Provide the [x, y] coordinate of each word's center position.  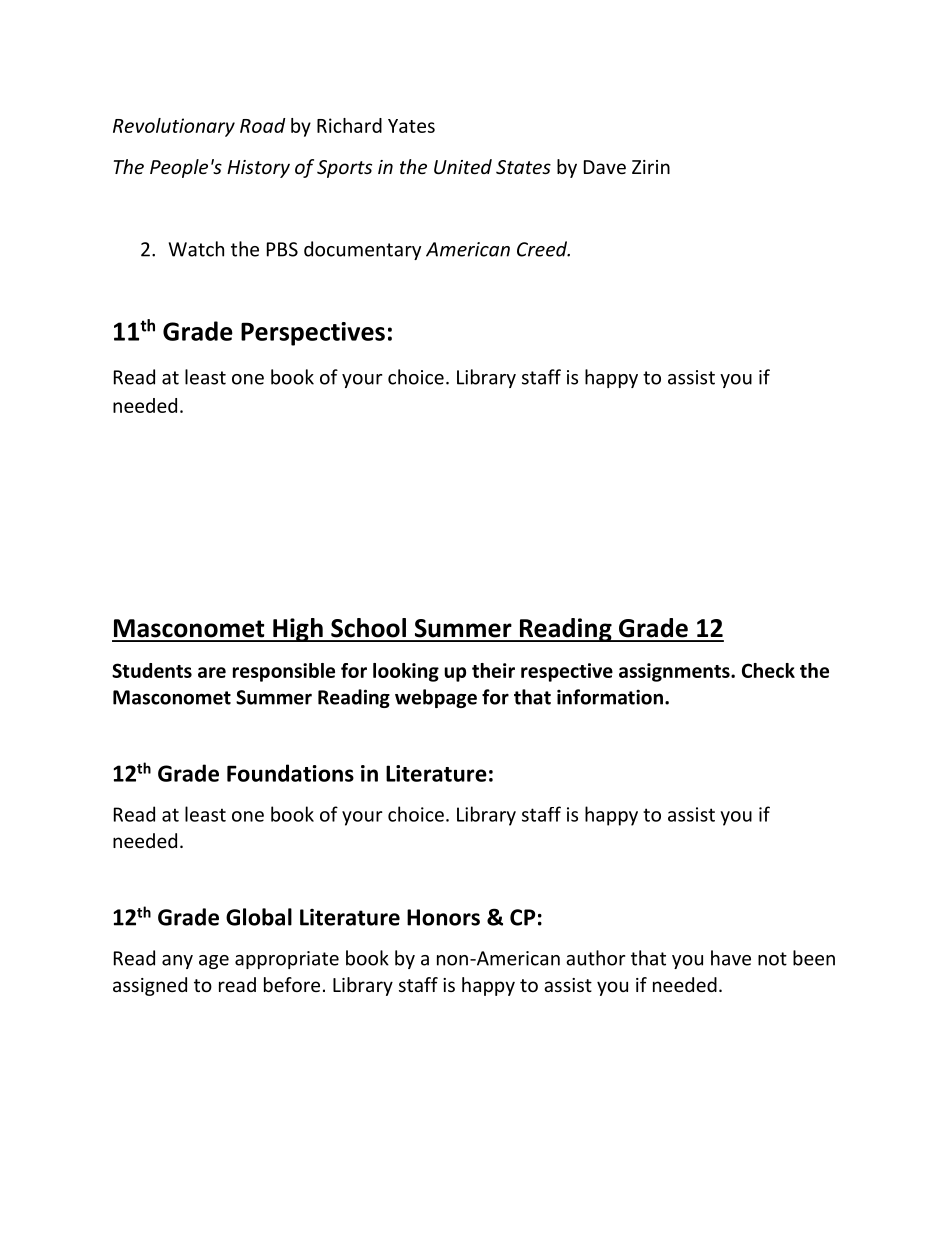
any [177, 962]
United [463, 166]
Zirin [651, 167]
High [298, 630]
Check [768, 670]
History [258, 169]
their [493, 670]
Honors [443, 917]
